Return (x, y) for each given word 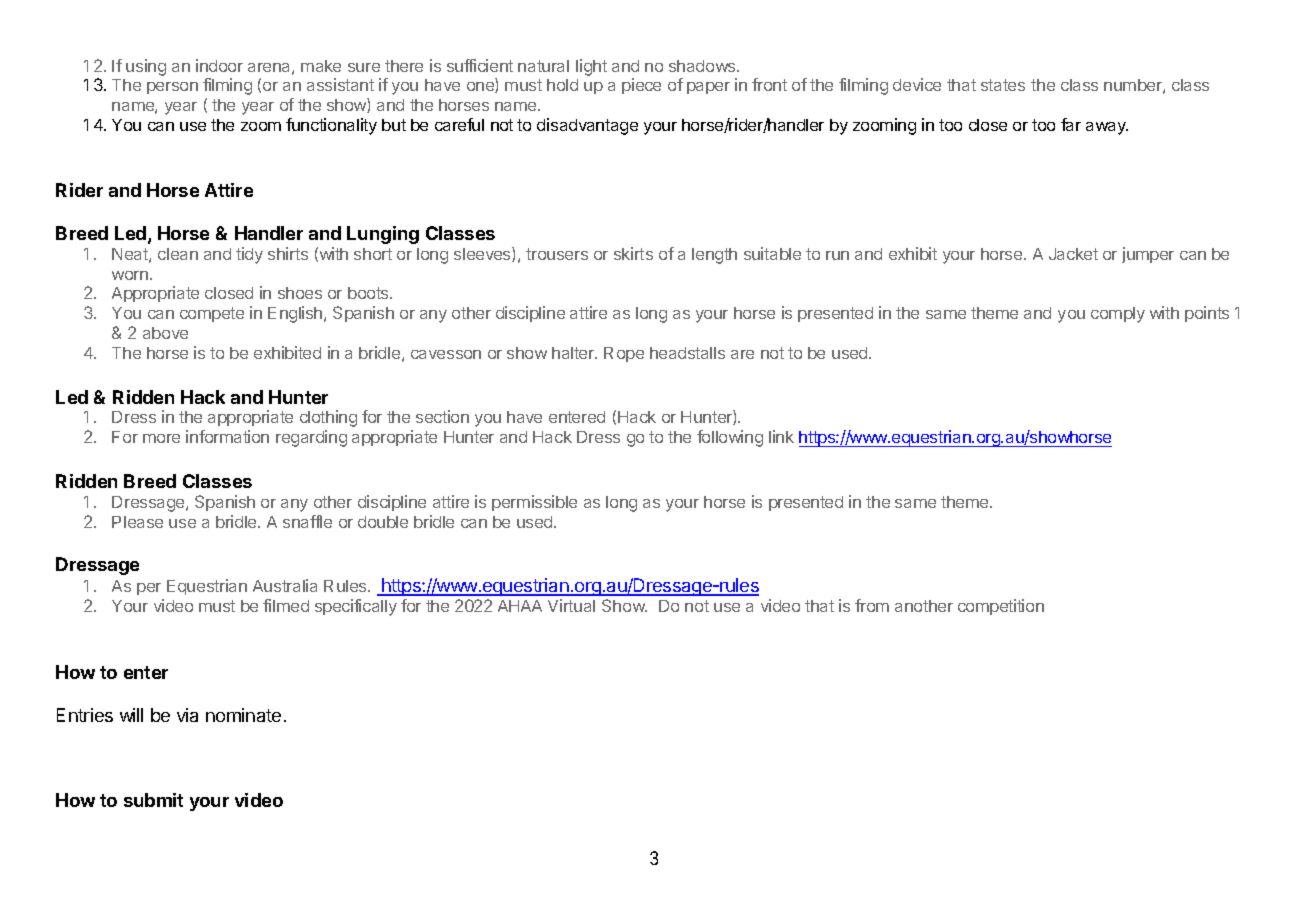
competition (1001, 607)
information (227, 436)
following (730, 438)
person (172, 88)
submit (153, 800)
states (1003, 85)
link (781, 436)
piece (641, 86)
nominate (243, 715)
